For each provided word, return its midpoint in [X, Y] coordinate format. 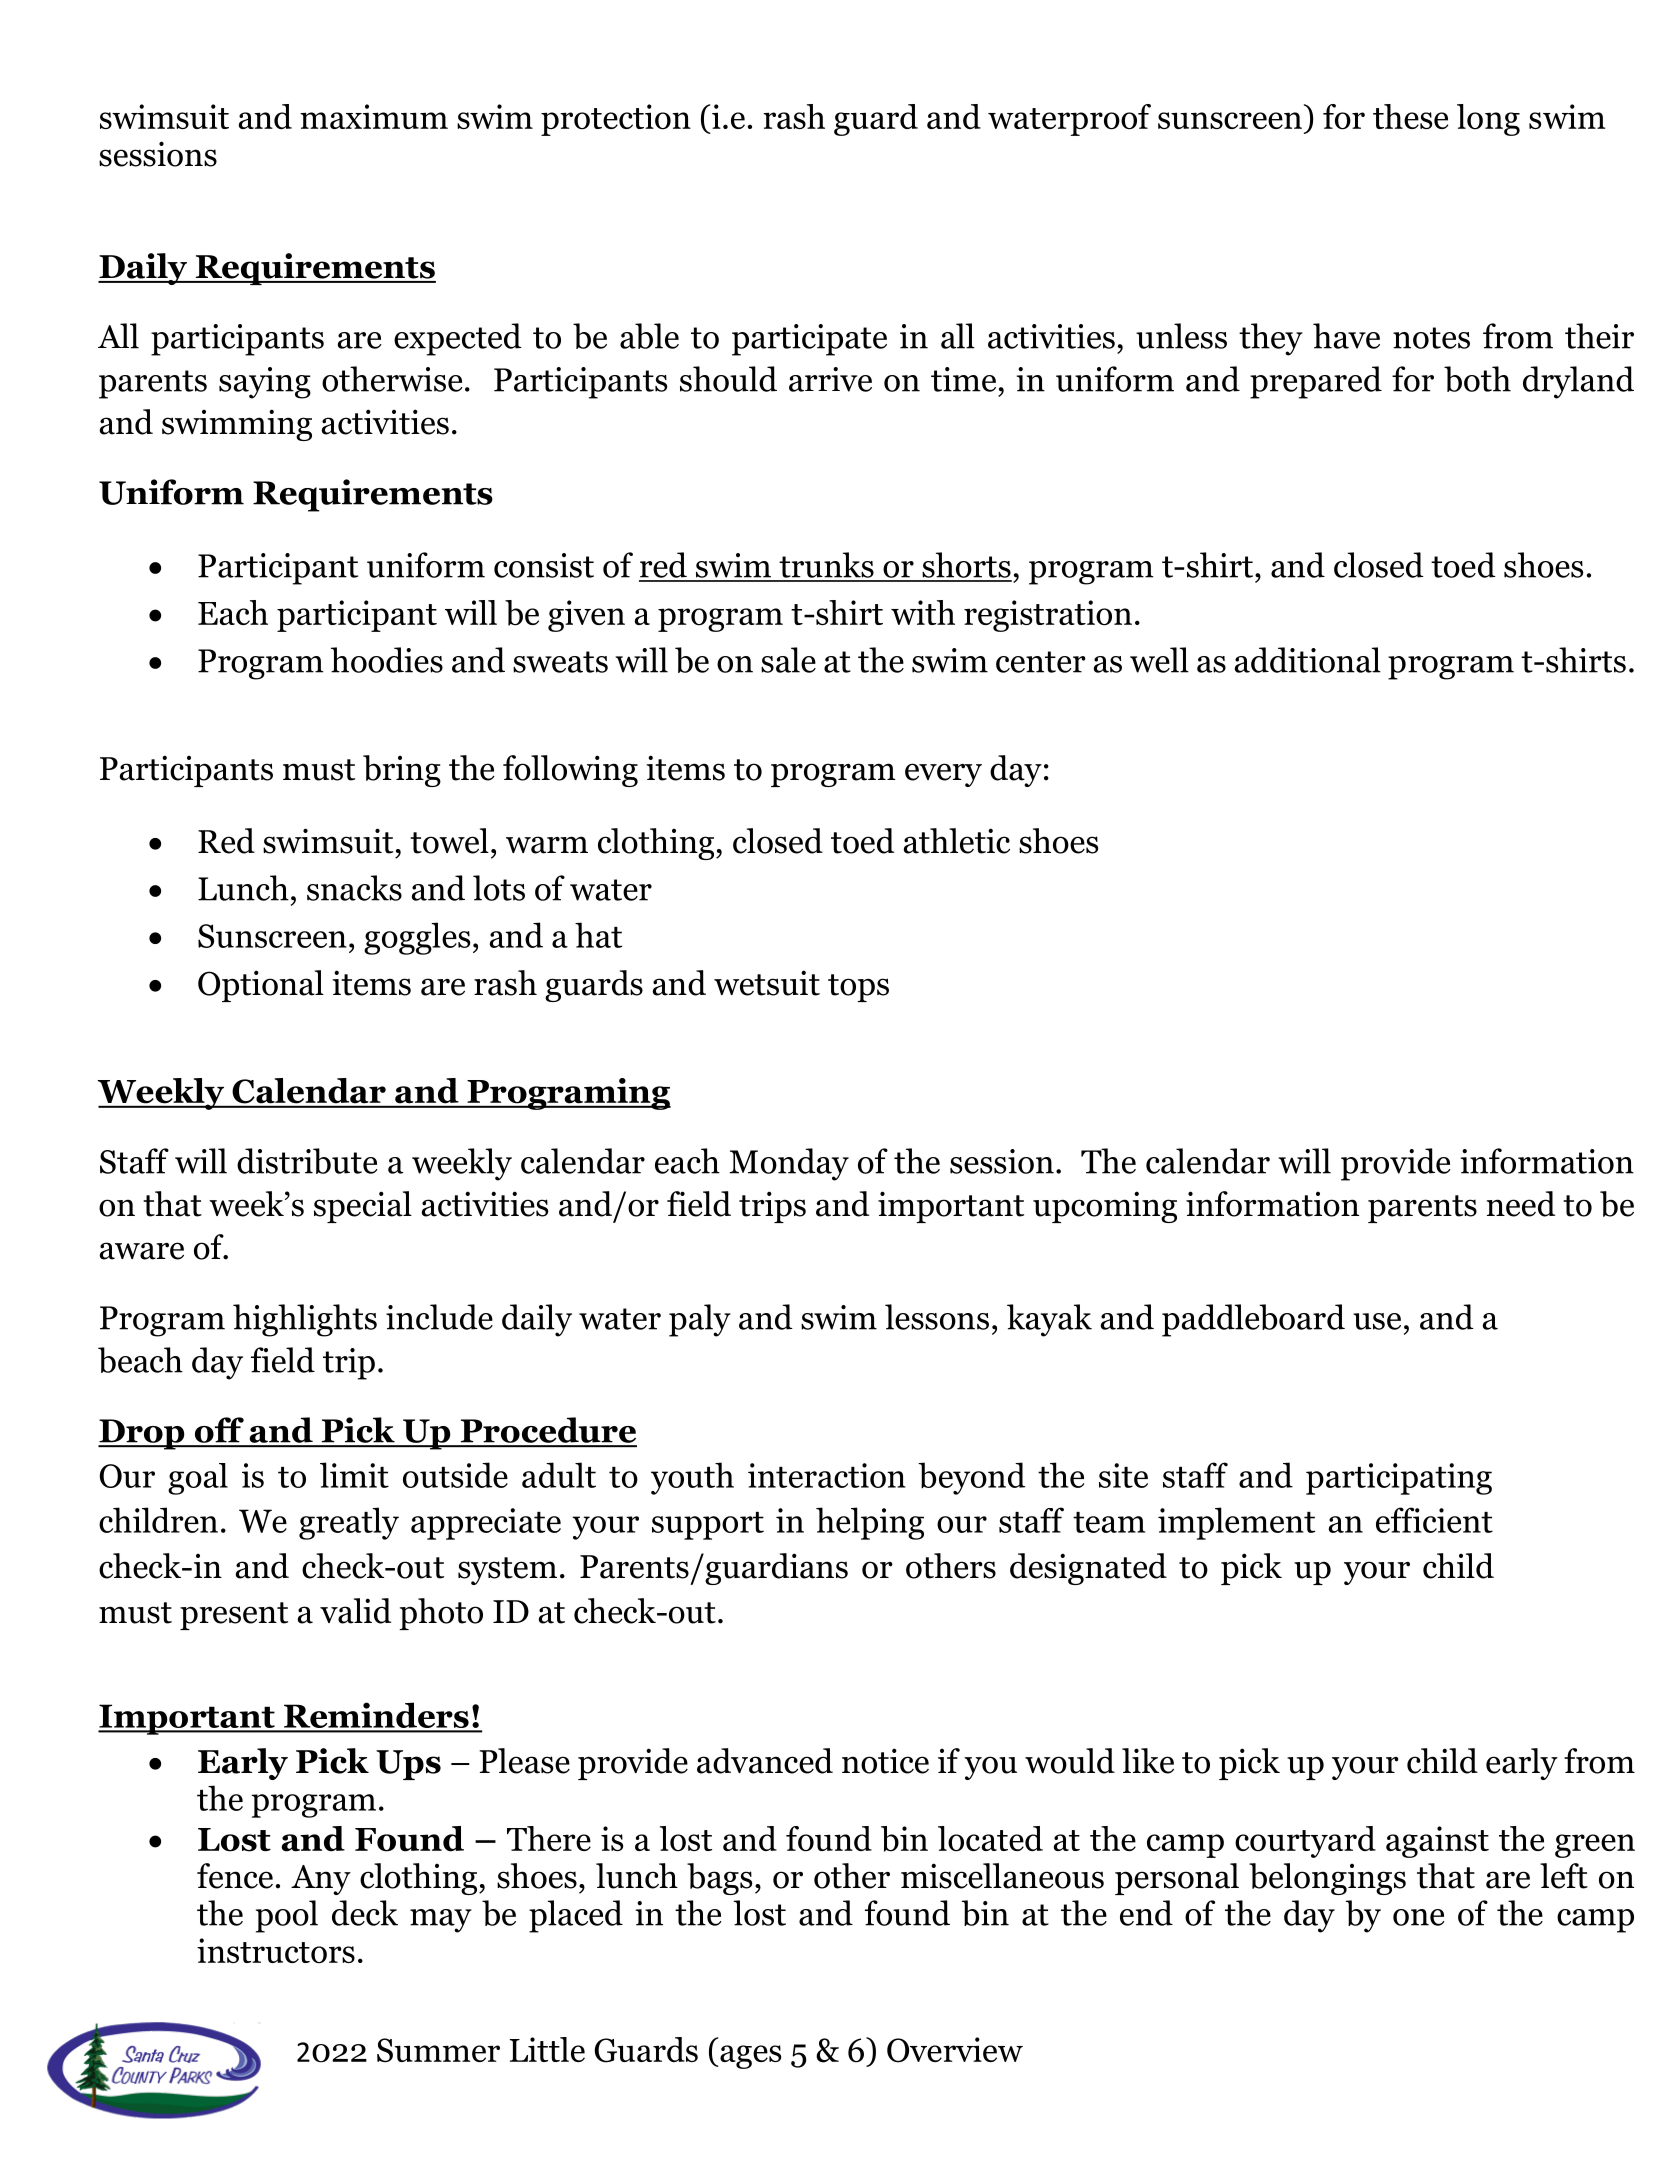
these [1410, 116]
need [1521, 1204]
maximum [374, 116]
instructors [276, 1951]
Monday [789, 1164]
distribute [307, 1161]
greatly [349, 1523]
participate [809, 340]
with [923, 612]
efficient [1434, 1520]
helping [870, 1523]
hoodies [387, 660]
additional [1308, 660]
